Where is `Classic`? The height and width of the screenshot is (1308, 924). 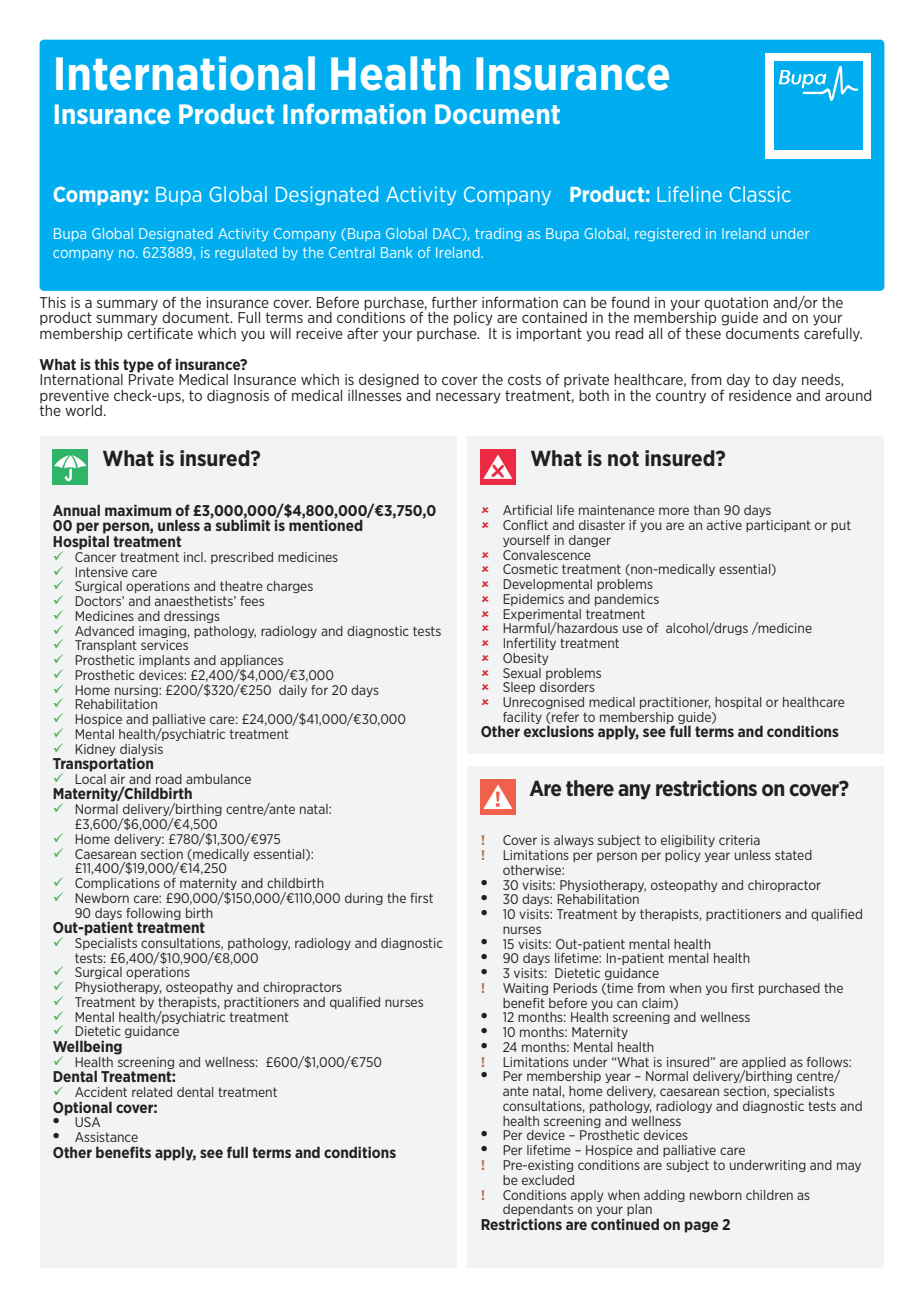
Classic is located at coordinates (760, 194).
